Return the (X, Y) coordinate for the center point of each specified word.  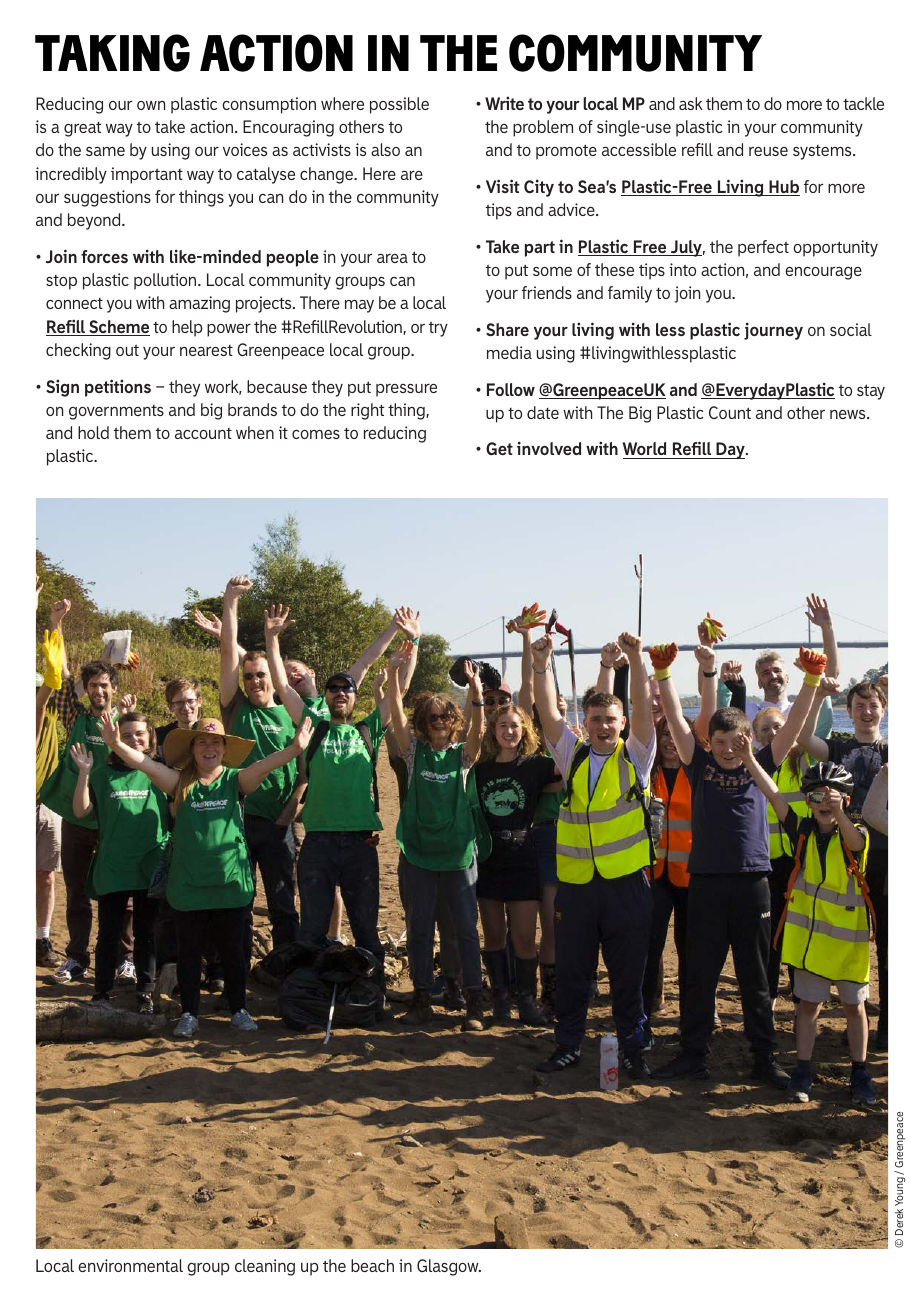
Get (499, 448)
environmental (130, 1265)
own (151, 105)
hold (93, 432)
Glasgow (449, 1267)
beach (372, 1265)
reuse (768, 151)
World (646, 450)
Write (504, 103)
